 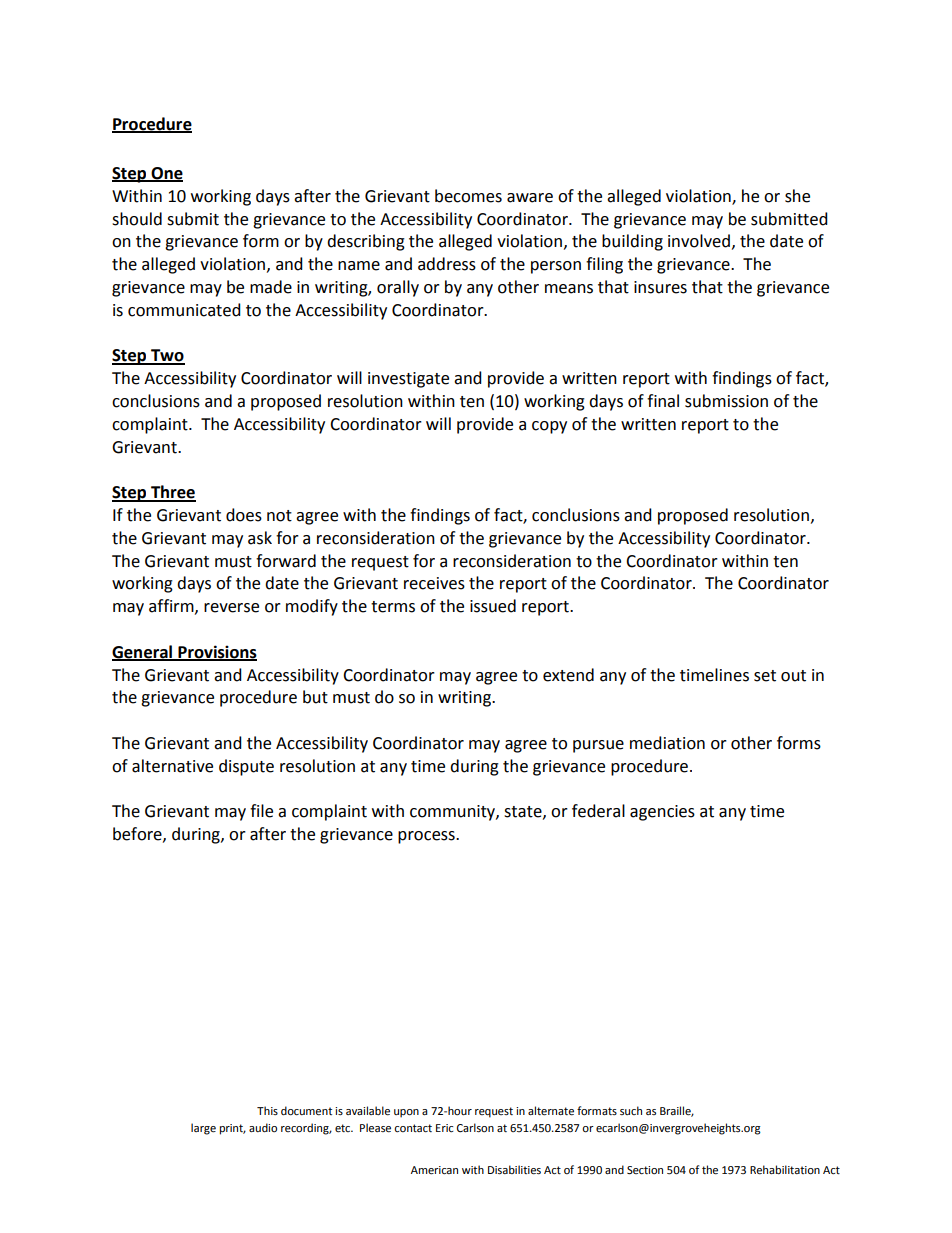 I want to click on One, so click(x=166, y=174).
